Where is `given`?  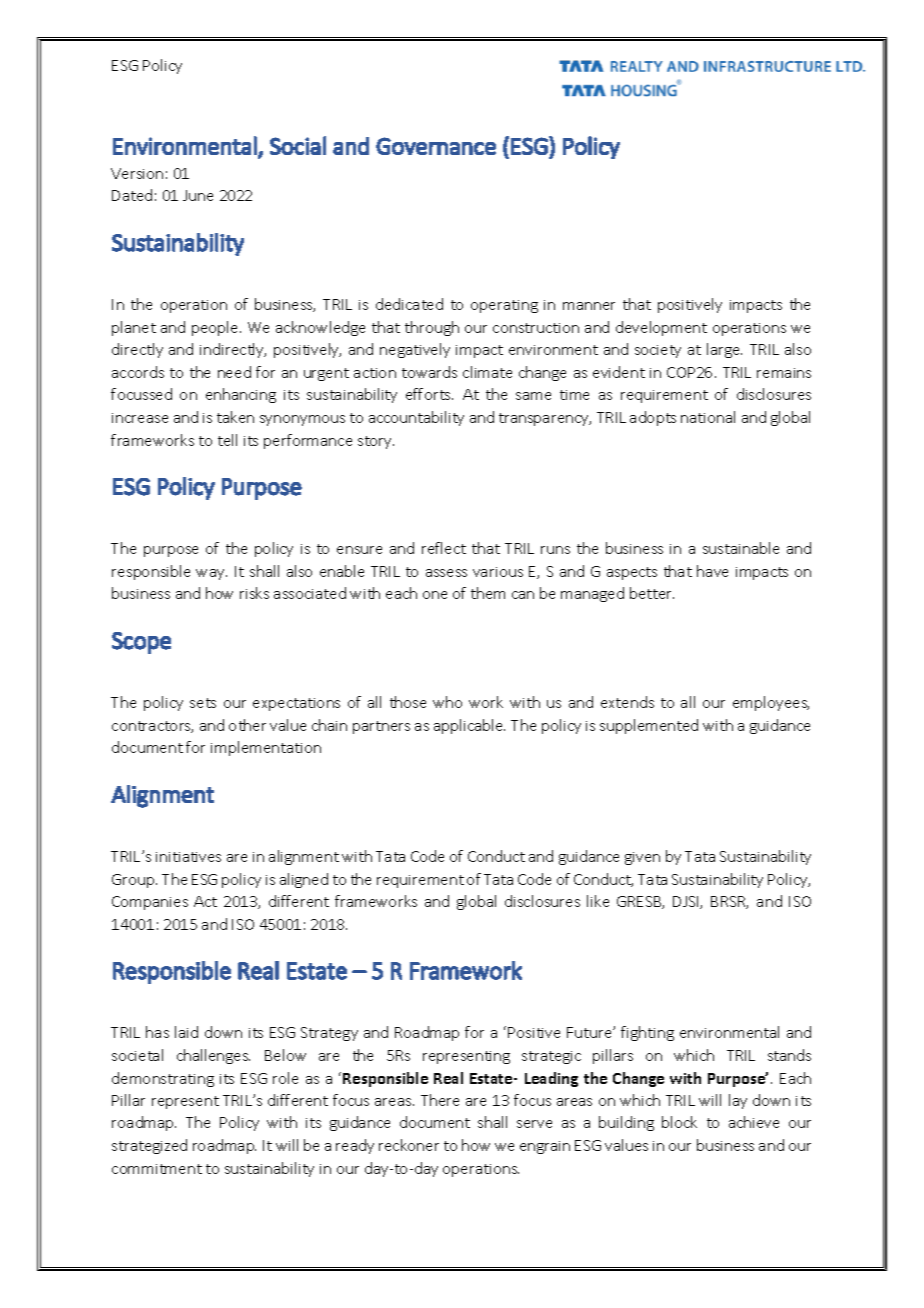
given is located at coordinates (642, 858).
